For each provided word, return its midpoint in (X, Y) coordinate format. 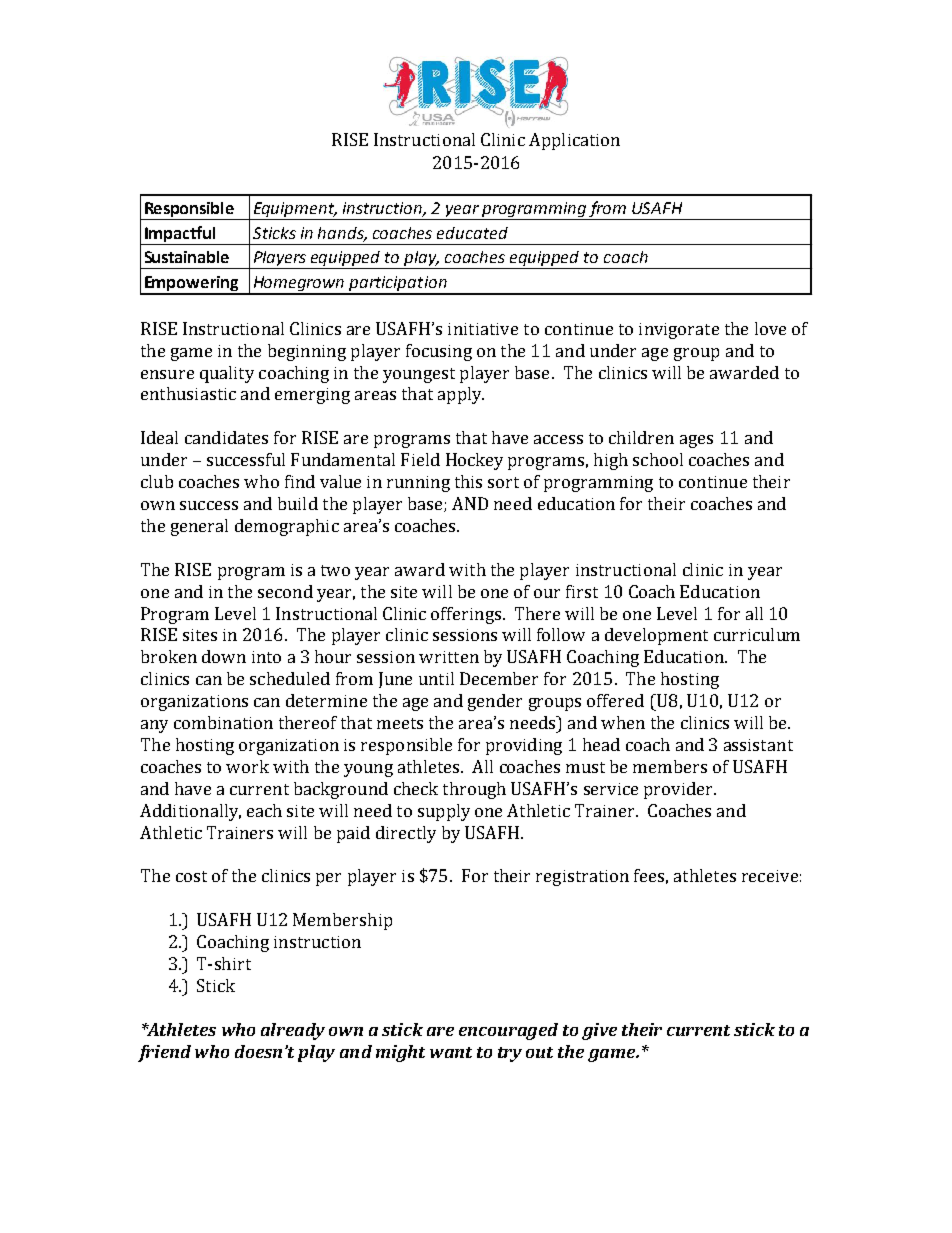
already (293, 1031)
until (436, 678)
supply (444, 812)
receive (770, 876)
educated (472, 233)
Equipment (294, 211)
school (658, 459)
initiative (483, 329)
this (468, 481)
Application (574, 141)
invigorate (679, 331)
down (224, 656)
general (199, 527)
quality (227, 374)
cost (191, 876)
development (656, 636)
